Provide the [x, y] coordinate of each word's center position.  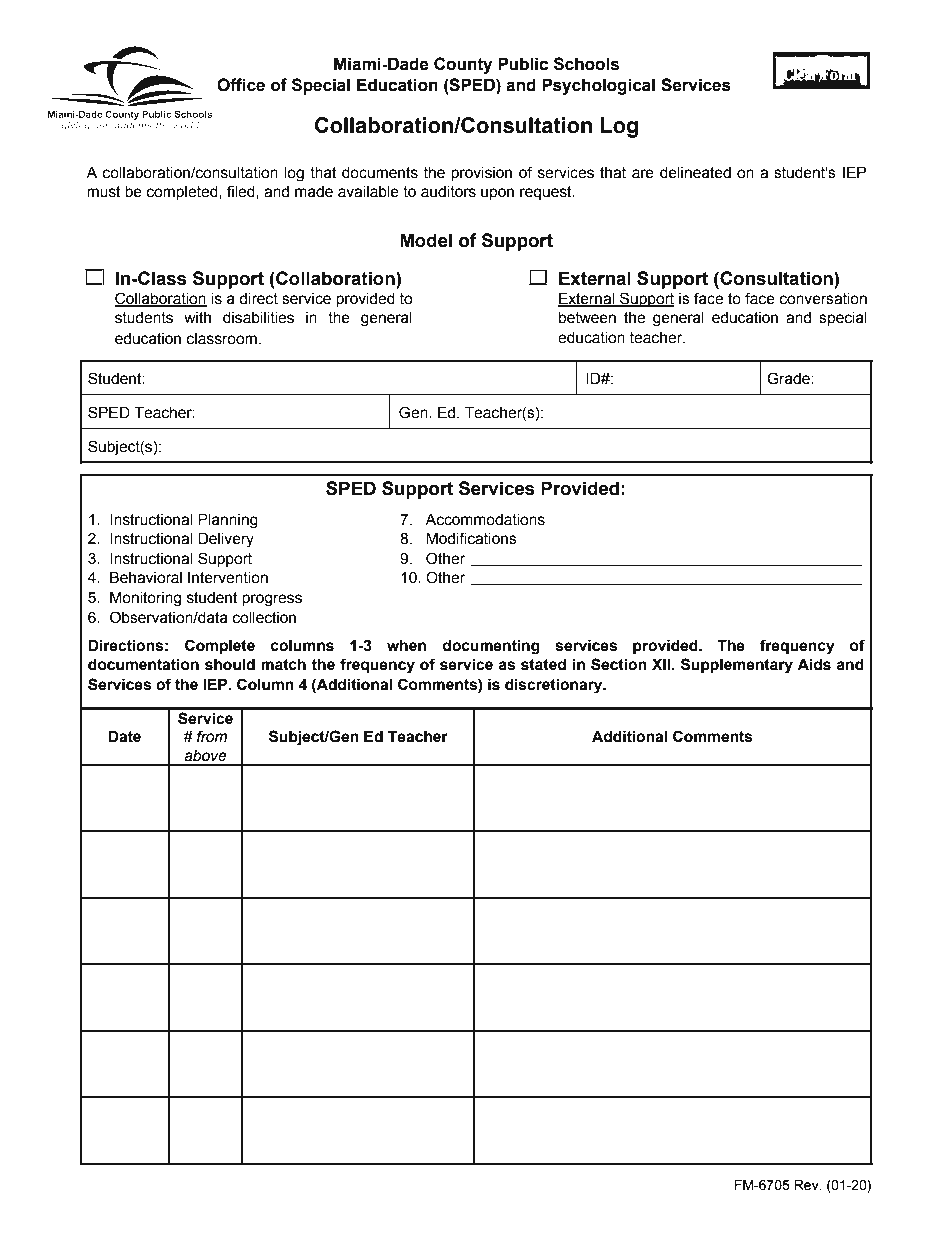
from [212, 736]
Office [241, 85]
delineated [695, 172]
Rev [807, 1185]
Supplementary [737, 666]
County [463, 65]
